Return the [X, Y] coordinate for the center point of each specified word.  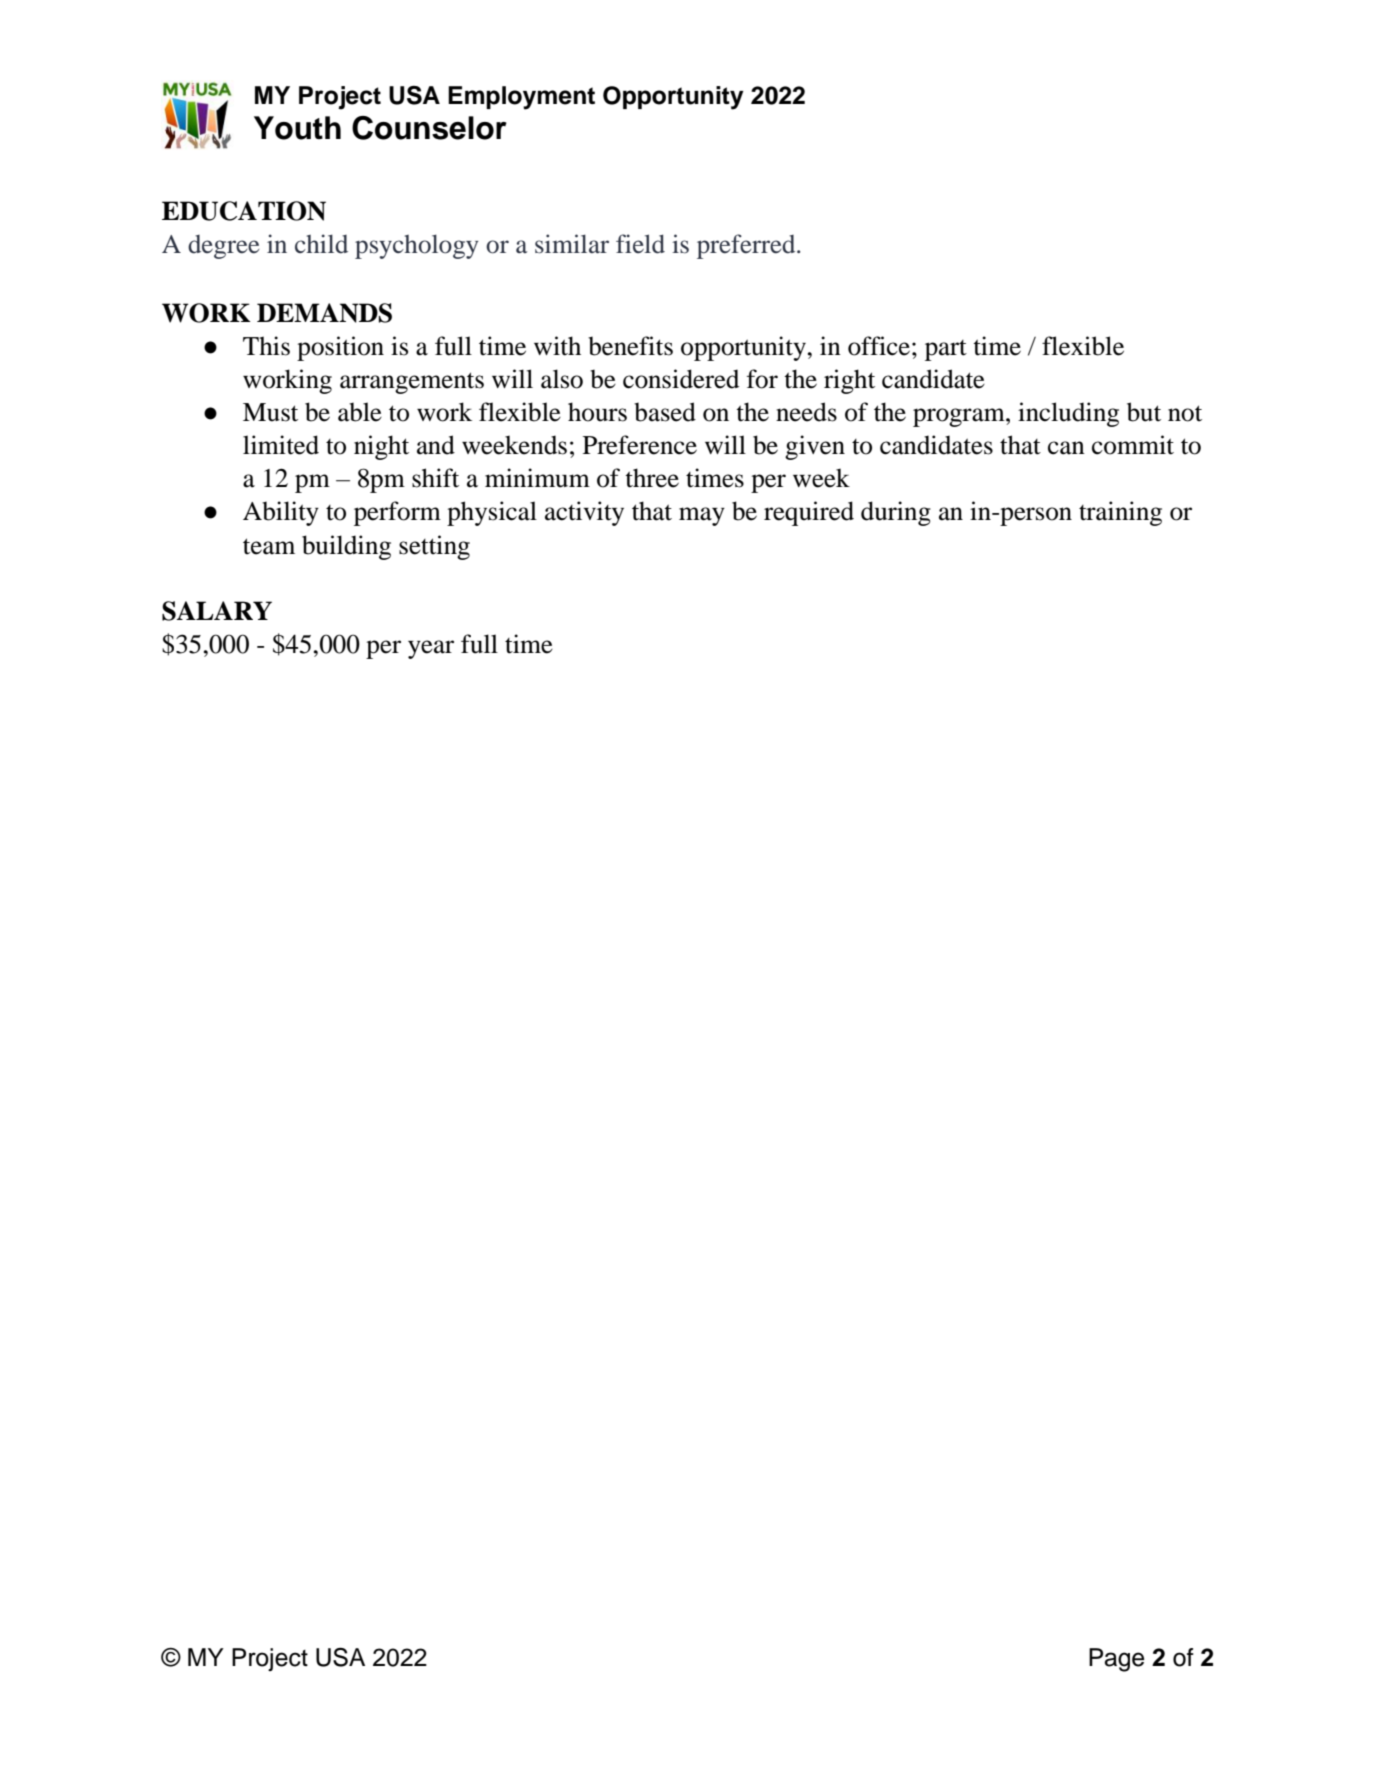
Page [1116, 1660]
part [946, 350]
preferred [747, 246]
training [1120, 513]
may [702, 516]
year [431, 649]
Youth [297, 128]
